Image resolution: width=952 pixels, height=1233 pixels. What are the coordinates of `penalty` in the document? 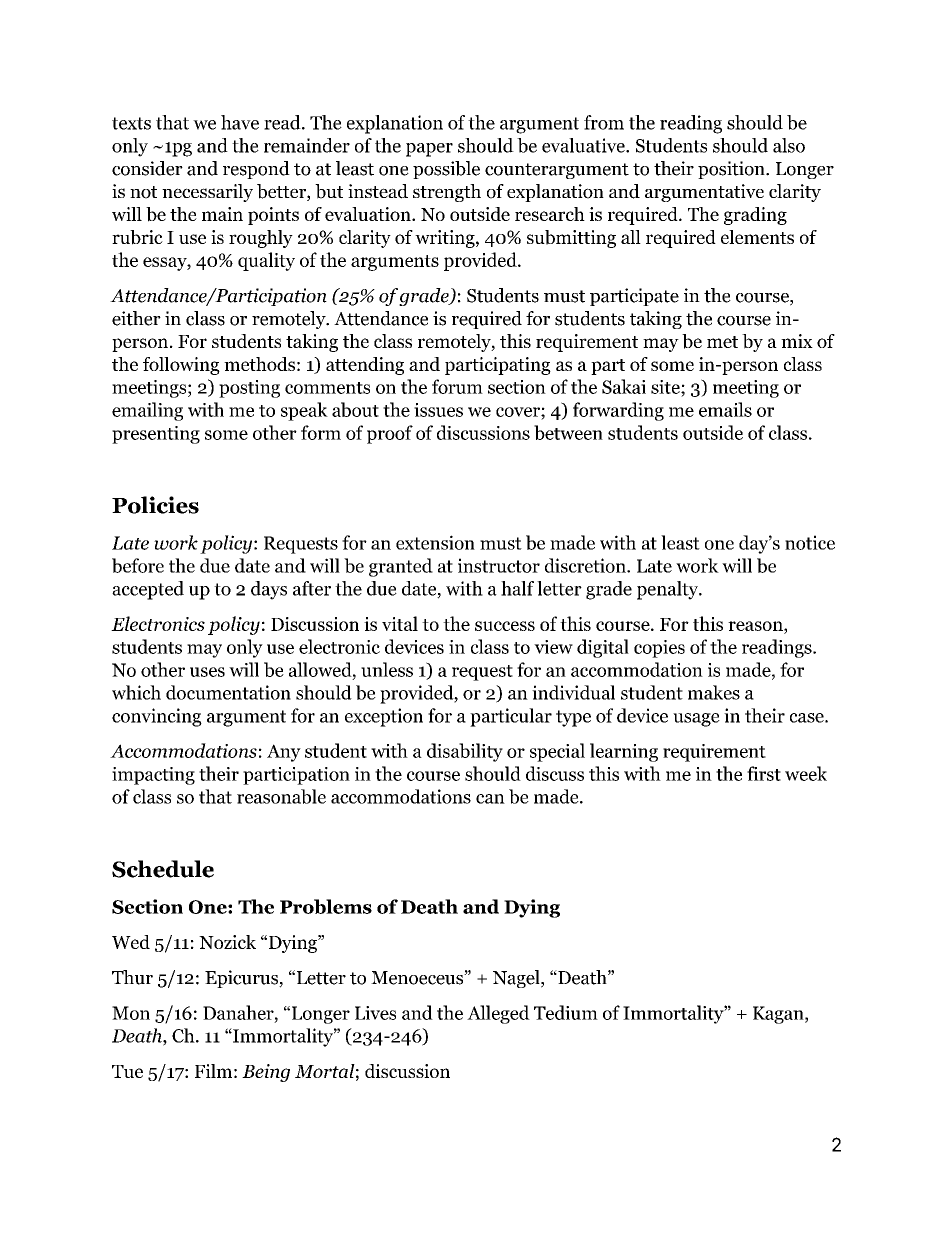 It's located at (669, 590).
